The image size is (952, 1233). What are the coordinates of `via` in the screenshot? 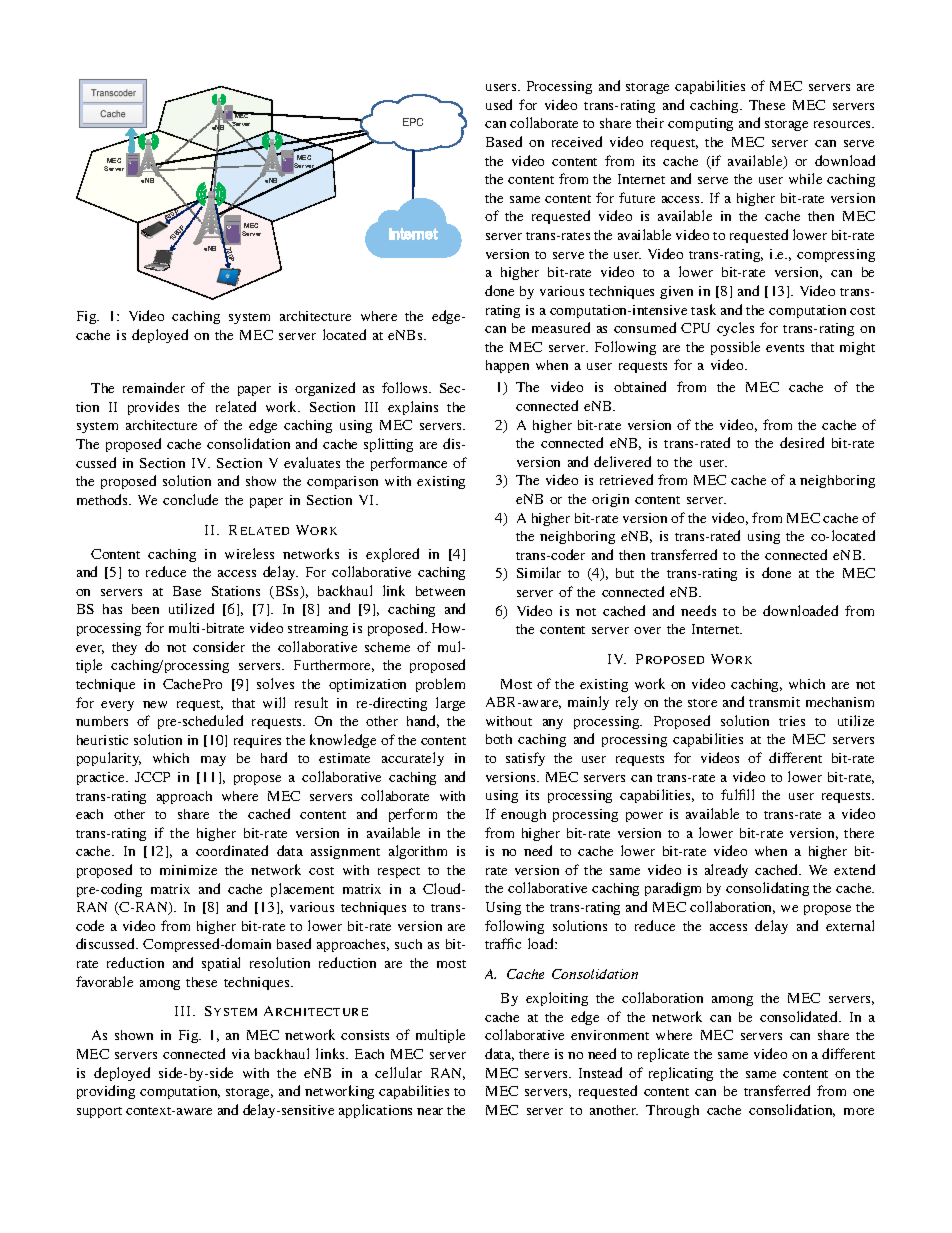 It's located at (241, 1054).
